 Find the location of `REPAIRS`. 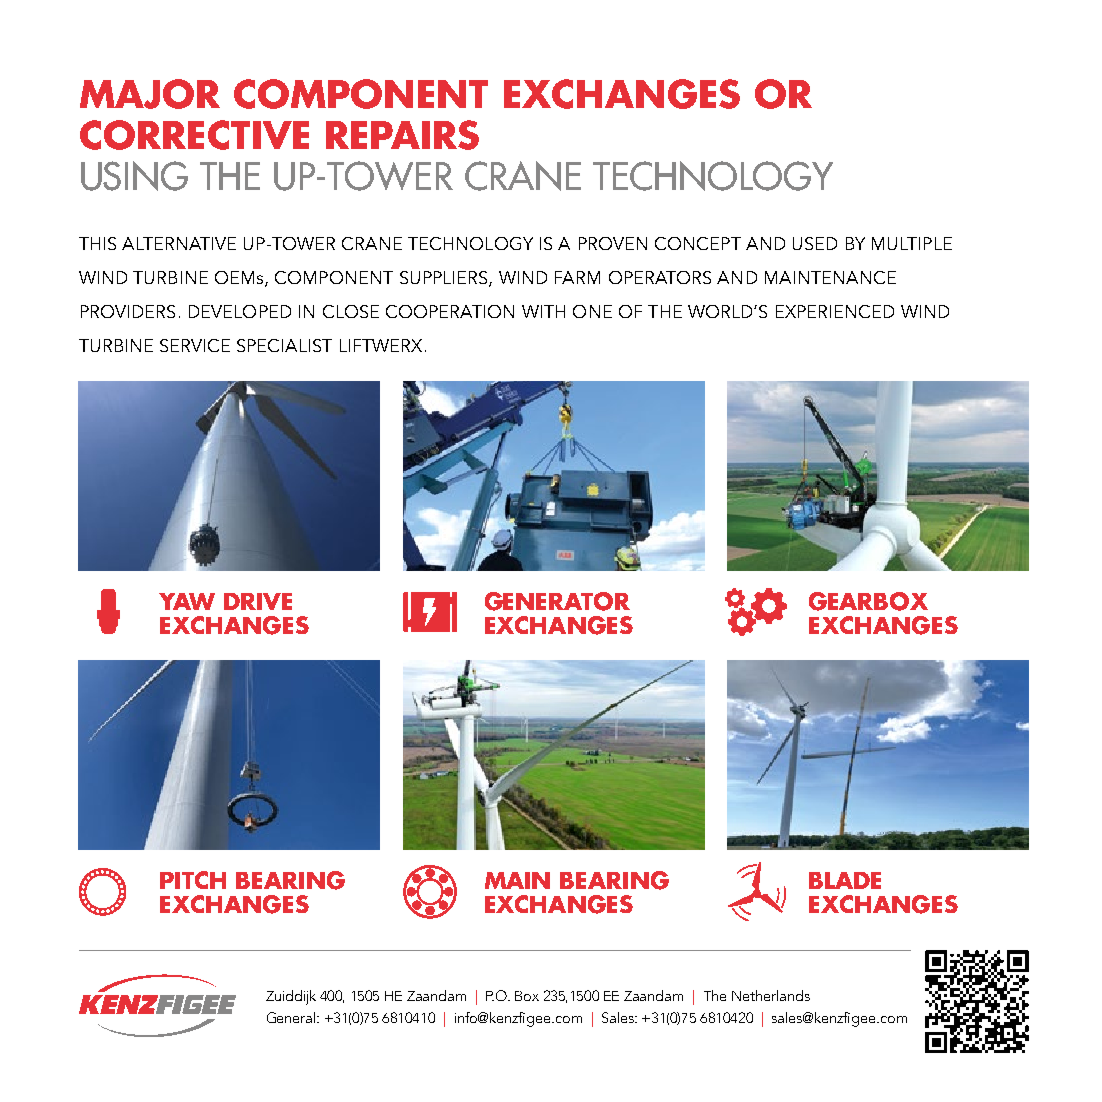

REPAIRS is located at coordinates (402, 135).
